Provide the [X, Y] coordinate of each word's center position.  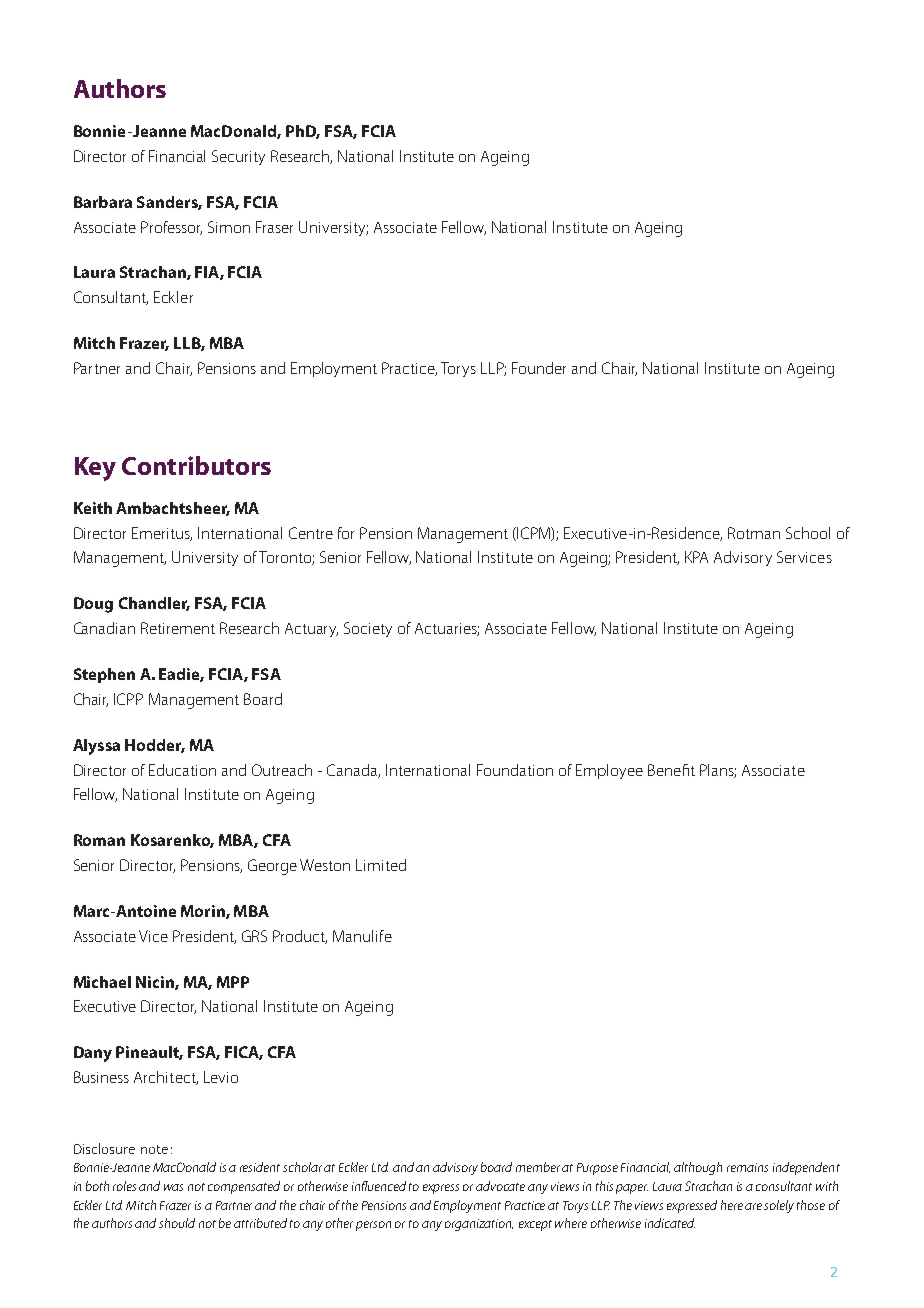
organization [479, 1225]
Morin [204, 912]
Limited [381, 865]
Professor [171, 228]
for [346, 533]
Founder [539, 368]
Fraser [274, 227]
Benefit [671, 770]
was [173, 1187]
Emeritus [162, 534]
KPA [696, 557]
